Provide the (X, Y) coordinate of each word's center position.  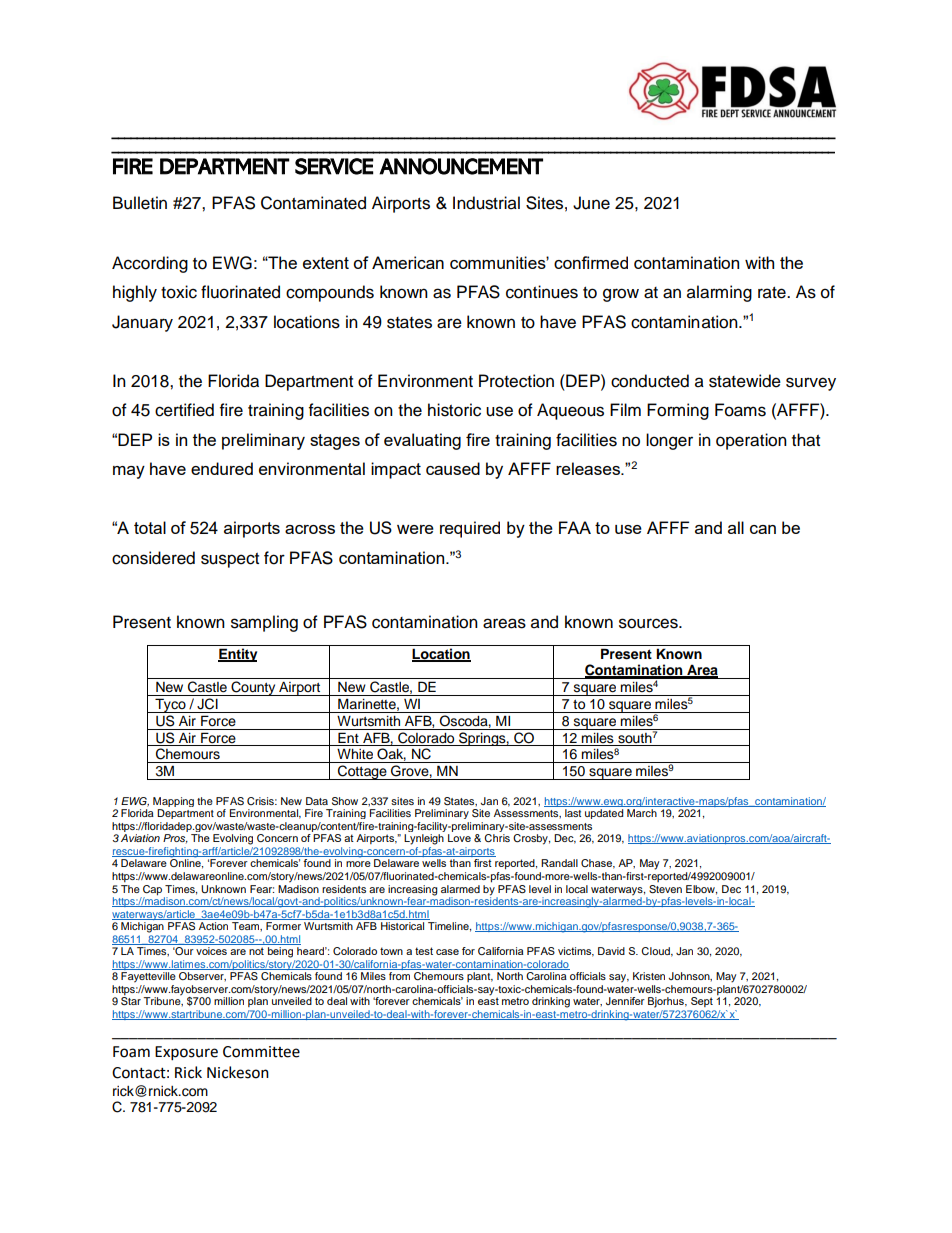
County (253, 688)
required (470, 529)
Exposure (186, 1053)
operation (751, 441)
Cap (152, 890)
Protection (516, 381)
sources (649, 623)
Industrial (486, 203)
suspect (230, 560)
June (591, 203)
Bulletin (140, 203)
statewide (745, 381)
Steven (665, 889)
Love (459, 838)
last (573, 813)
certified (184, 410)
